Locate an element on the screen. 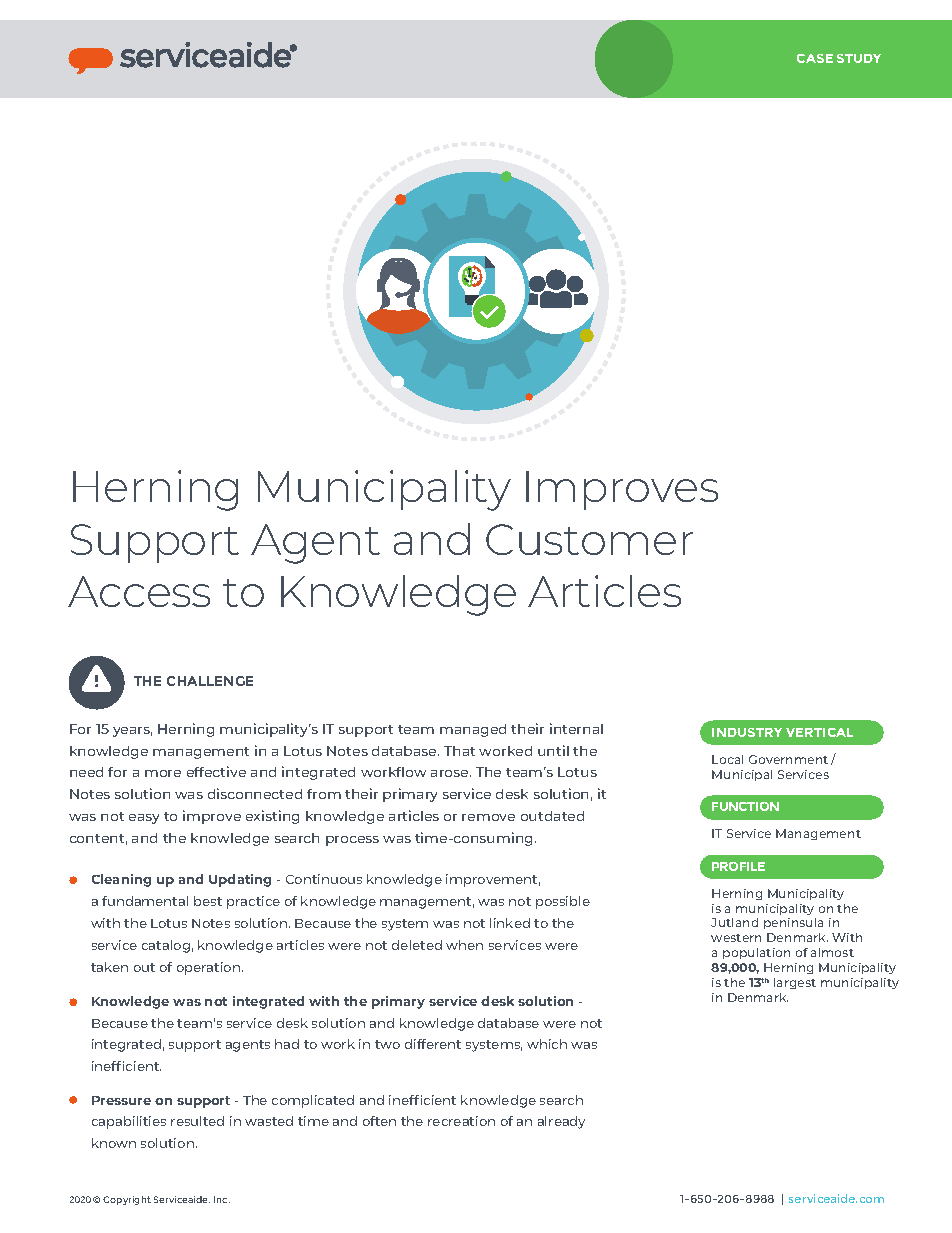 Image resolution: width=952 pixels, height=1233 pixels. already is located at coordinates (561, 1122).
